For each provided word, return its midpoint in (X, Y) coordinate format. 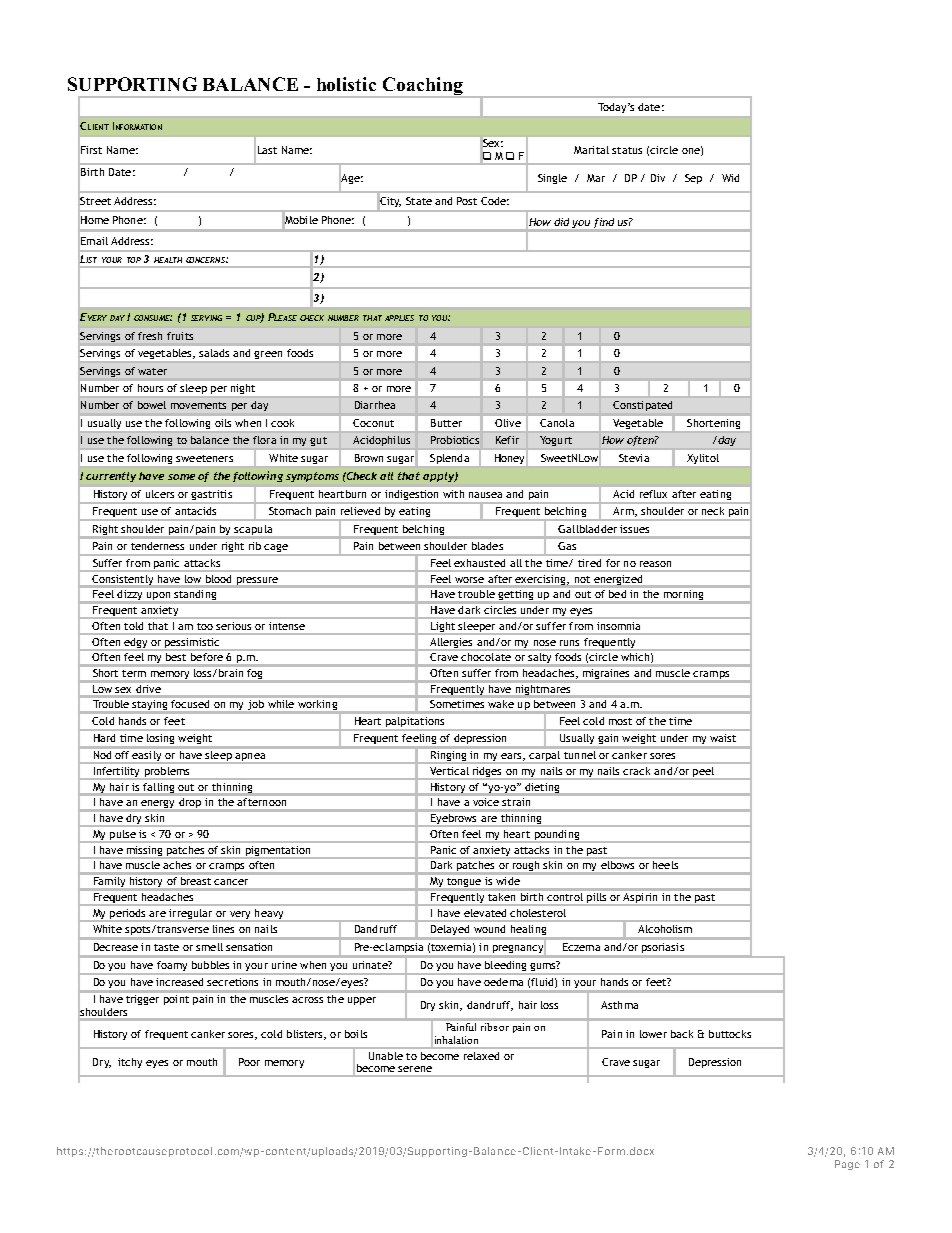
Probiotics (455, 440)
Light (443, 627)
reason (655, 564)
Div (658, 178)
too (205, 626)
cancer (231, 882)
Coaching (422, 87)
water (152, 371)
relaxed (481, 1056)
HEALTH (168, 260)
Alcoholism (665, 929)
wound (489, 929)
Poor (249, 1062)
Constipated (642, 406)
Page (847, 1165)
